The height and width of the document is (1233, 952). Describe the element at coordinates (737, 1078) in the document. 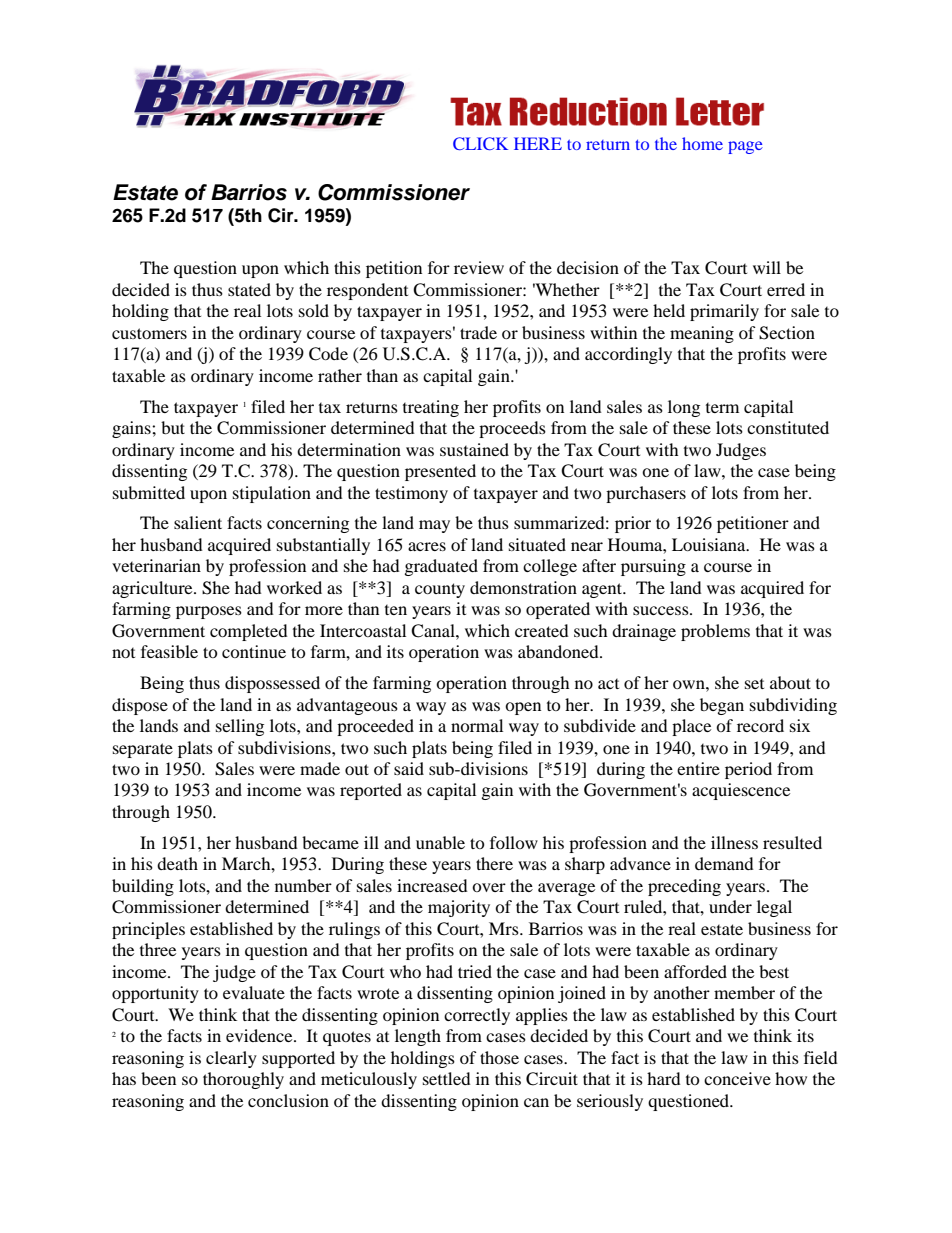

I see `conceive` at that location.
